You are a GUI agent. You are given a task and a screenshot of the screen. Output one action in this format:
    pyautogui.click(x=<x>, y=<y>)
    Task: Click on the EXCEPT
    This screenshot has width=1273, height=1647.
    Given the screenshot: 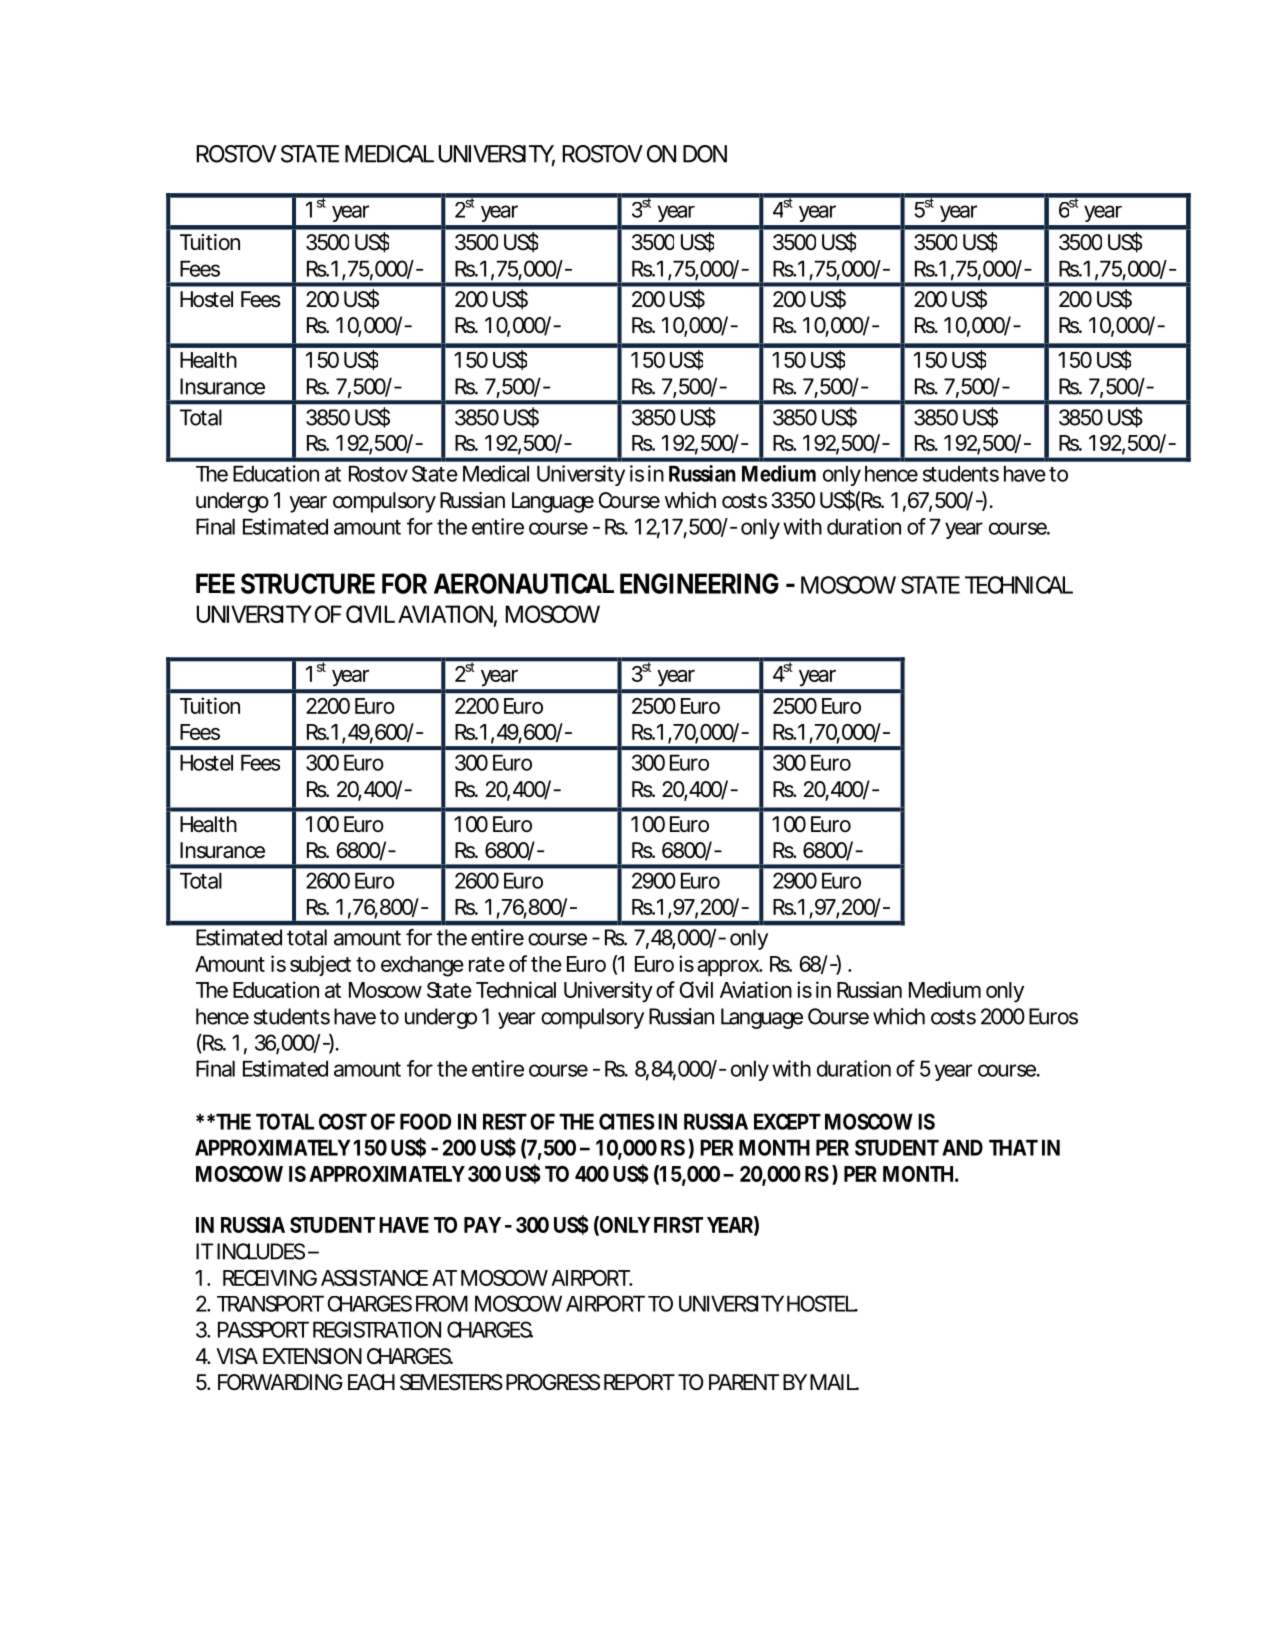 What is the action you would take?
    pyautogui.click(x=787, y=1121)
